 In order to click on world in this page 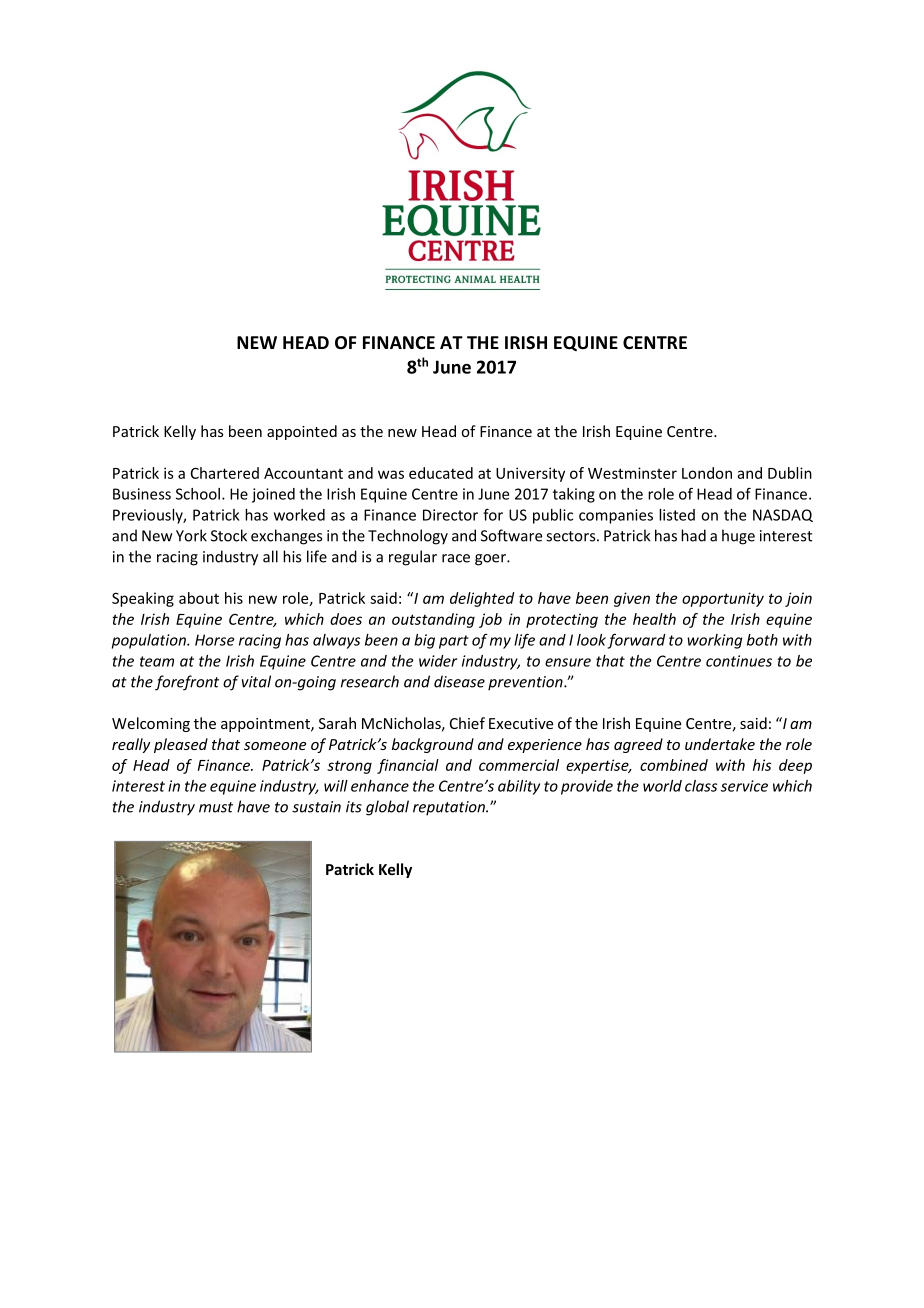, I will do `click(662, 786)`.
